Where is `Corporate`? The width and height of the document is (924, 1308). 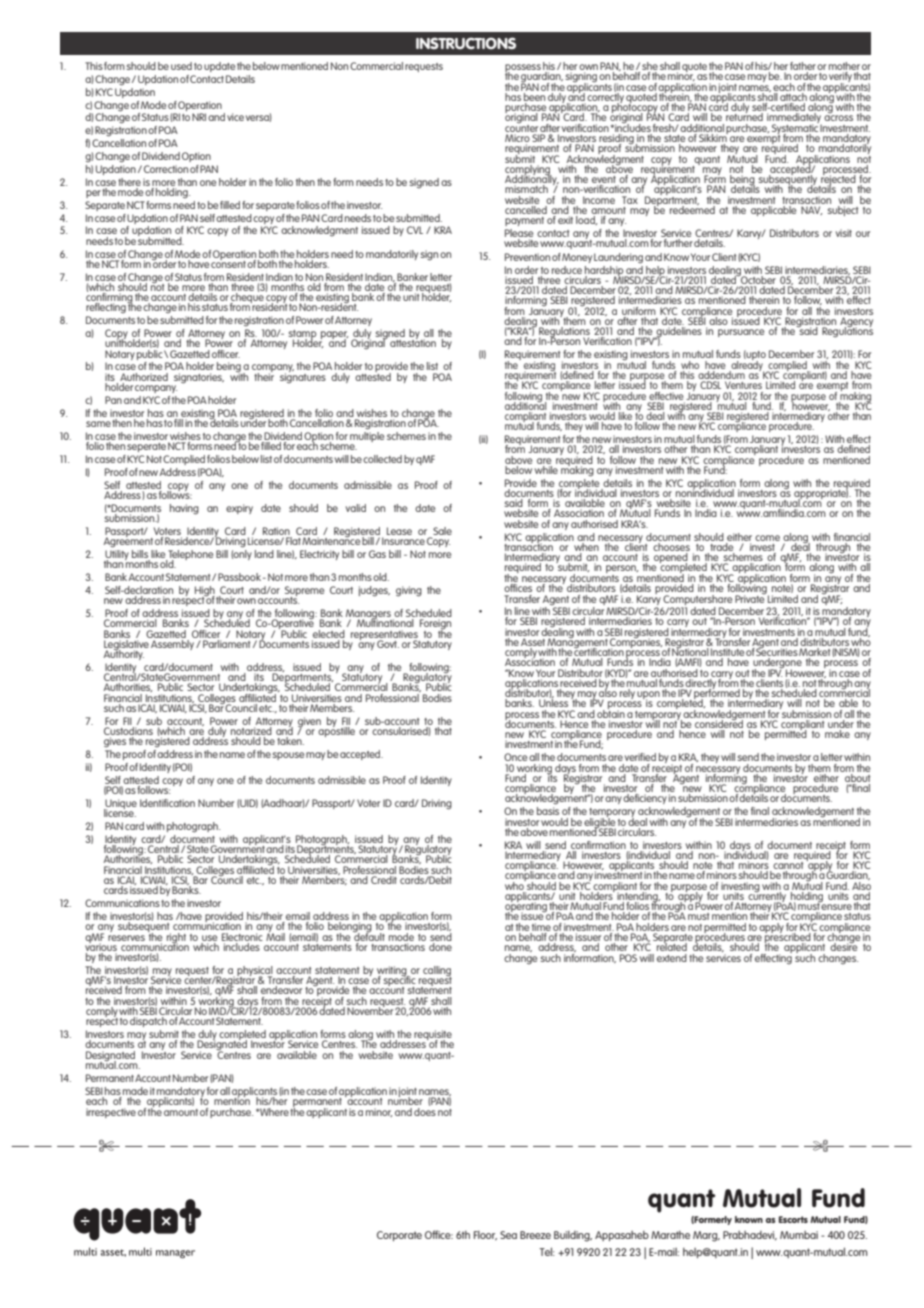
Corporate is located at coordinates (399, 1236).
